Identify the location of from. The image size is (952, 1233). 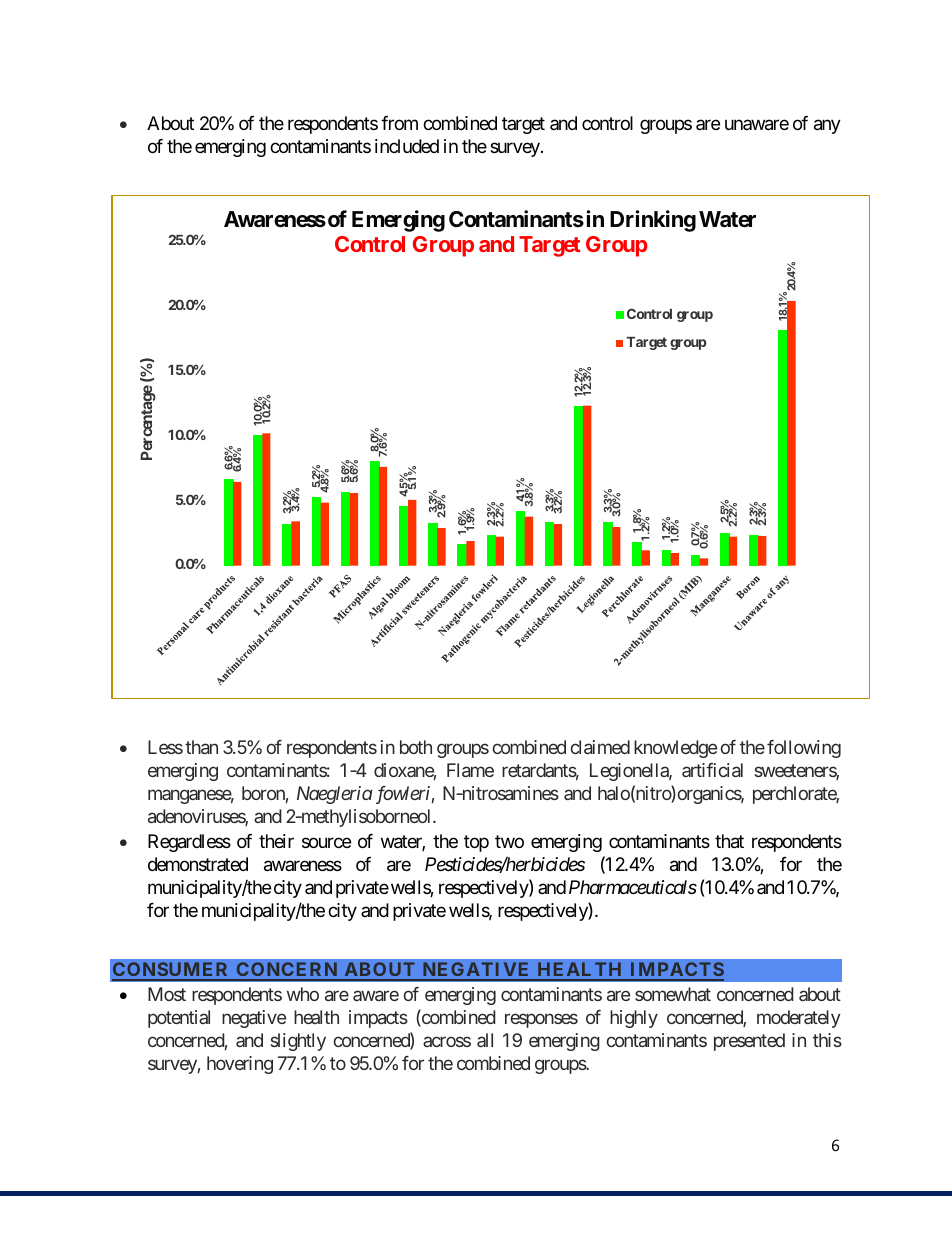
(399, 123).
